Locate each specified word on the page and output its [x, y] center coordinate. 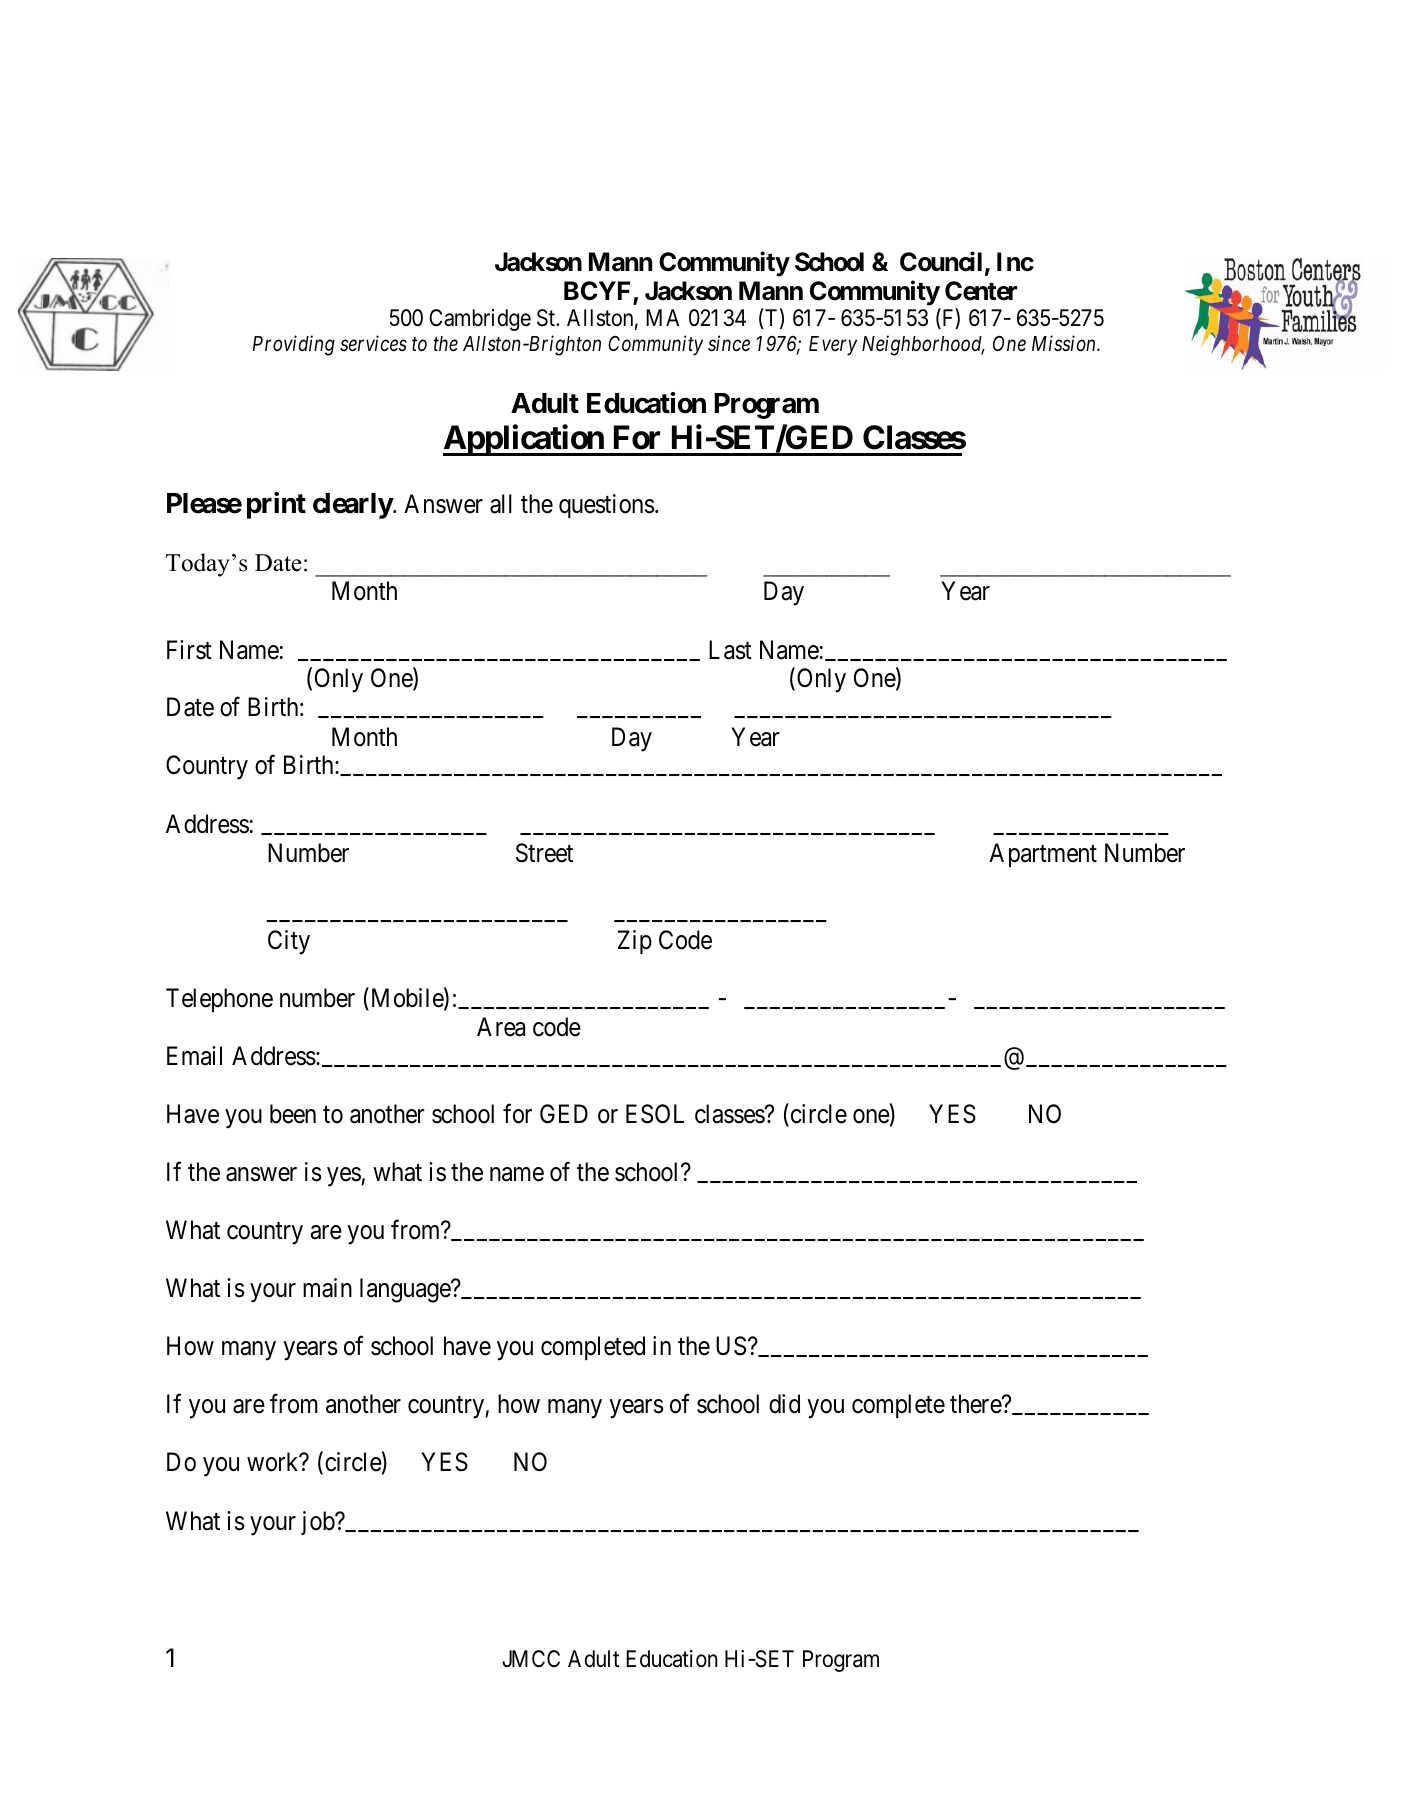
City [289, 942]
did [784, 1404]
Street [544, 853]
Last [730, 650]
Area [501, 1027]
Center [981, 291]
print [276, 505]
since [729, 343]
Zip [635, 942]
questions [606, 506]
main [327, 1288]
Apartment [1043, 855]
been [293, 1114]
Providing [293, 345]
